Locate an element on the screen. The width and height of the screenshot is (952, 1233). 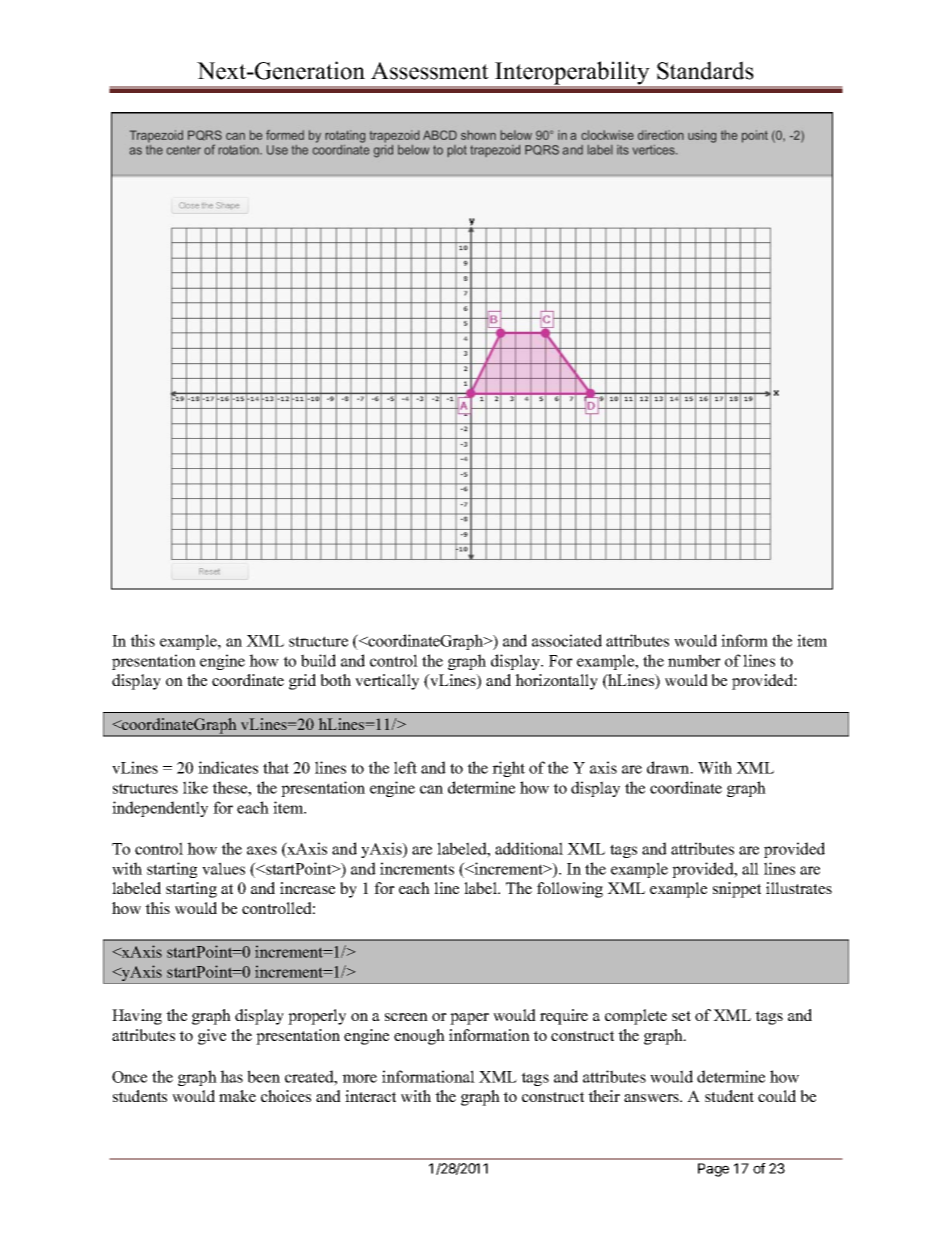
values is located at coordinates (223, 868).
